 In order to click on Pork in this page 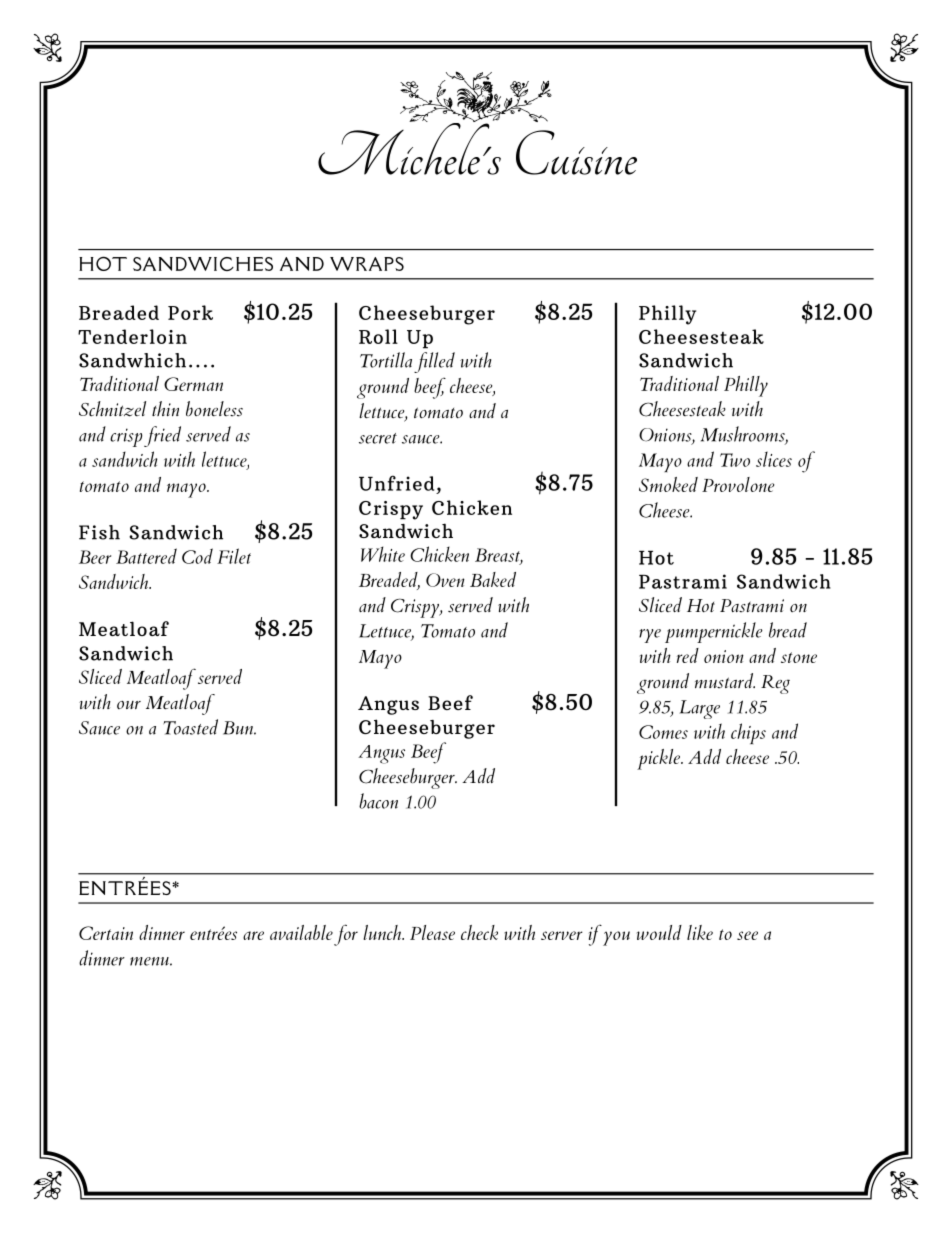, I will do `click(190, 312)`.
